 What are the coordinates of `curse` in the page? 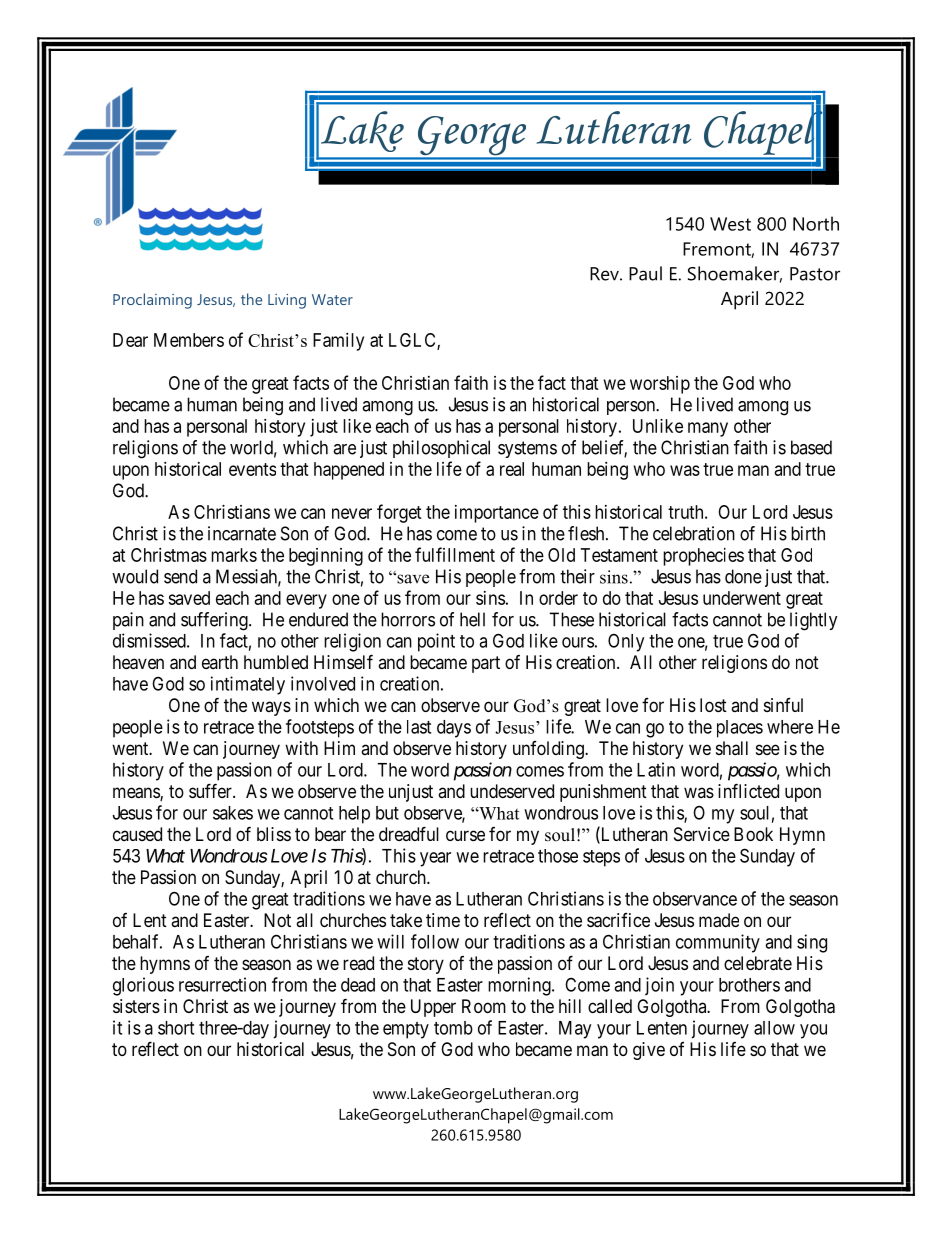 It's located at (465, 835).
